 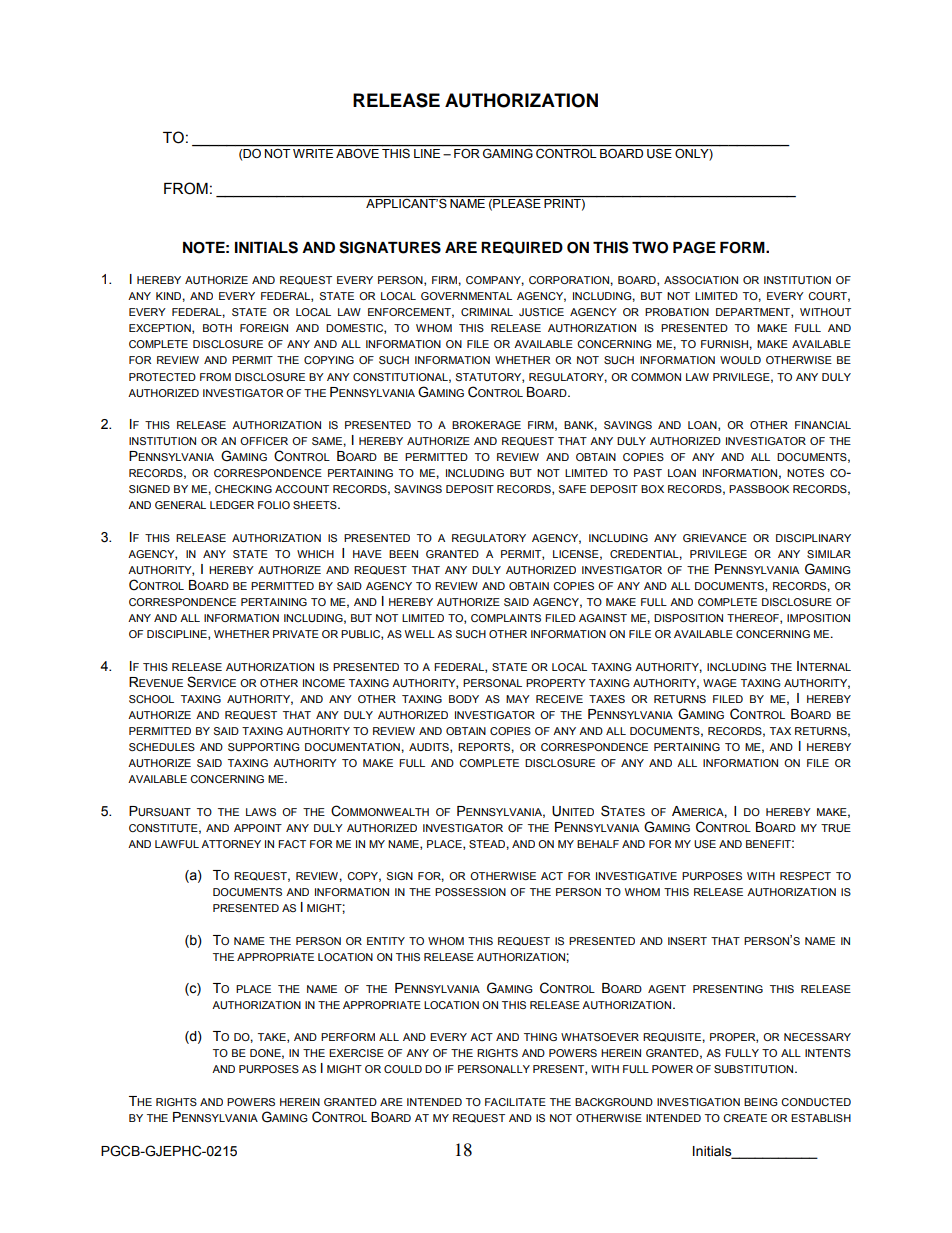 What do you see at coordinates (818, 618) in the screenshot?
I see `IMPOSITION` at bounding box center [818, 618].
